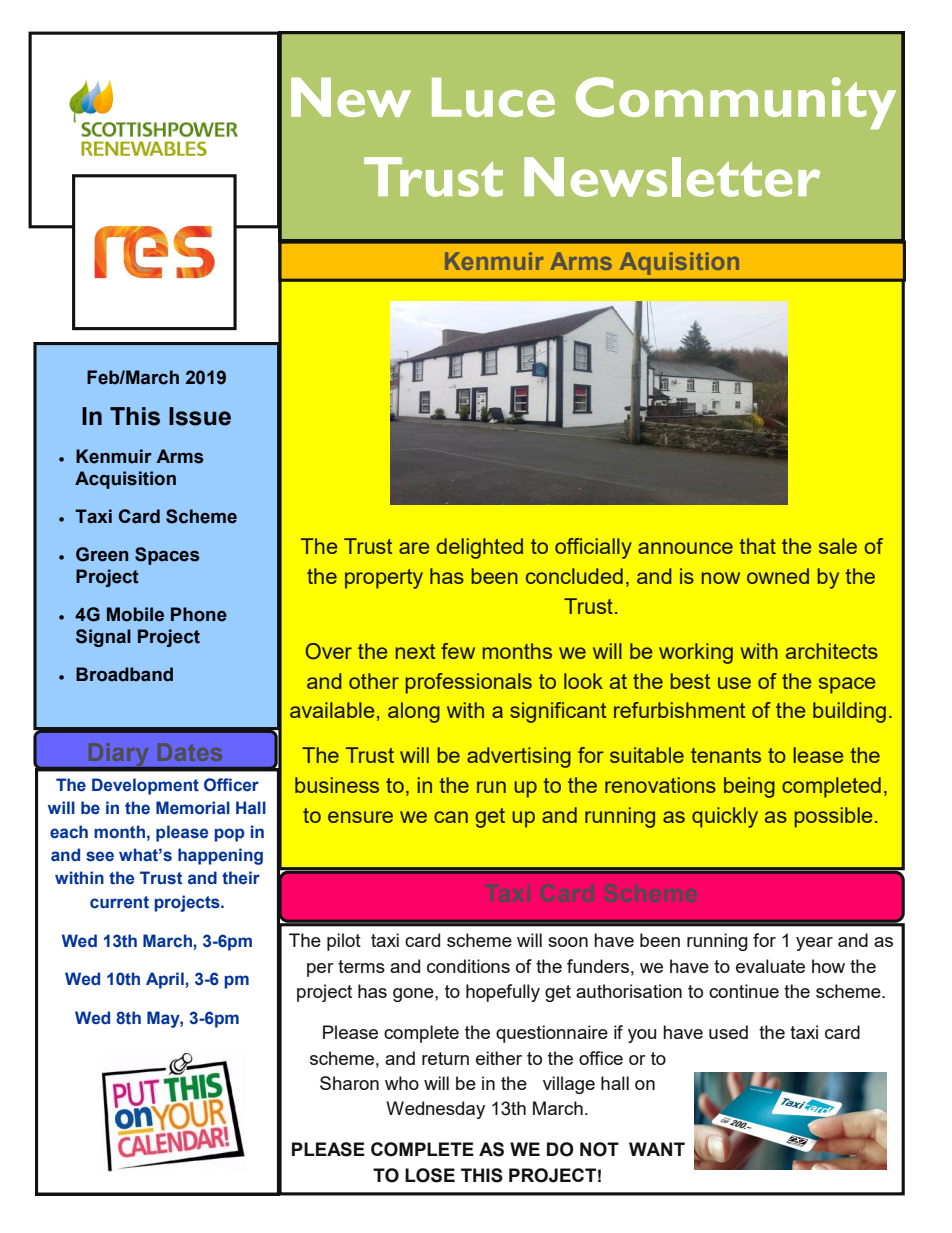  Describe the element at coordinates (736, 103) in the image. I see `Community` at that location.
